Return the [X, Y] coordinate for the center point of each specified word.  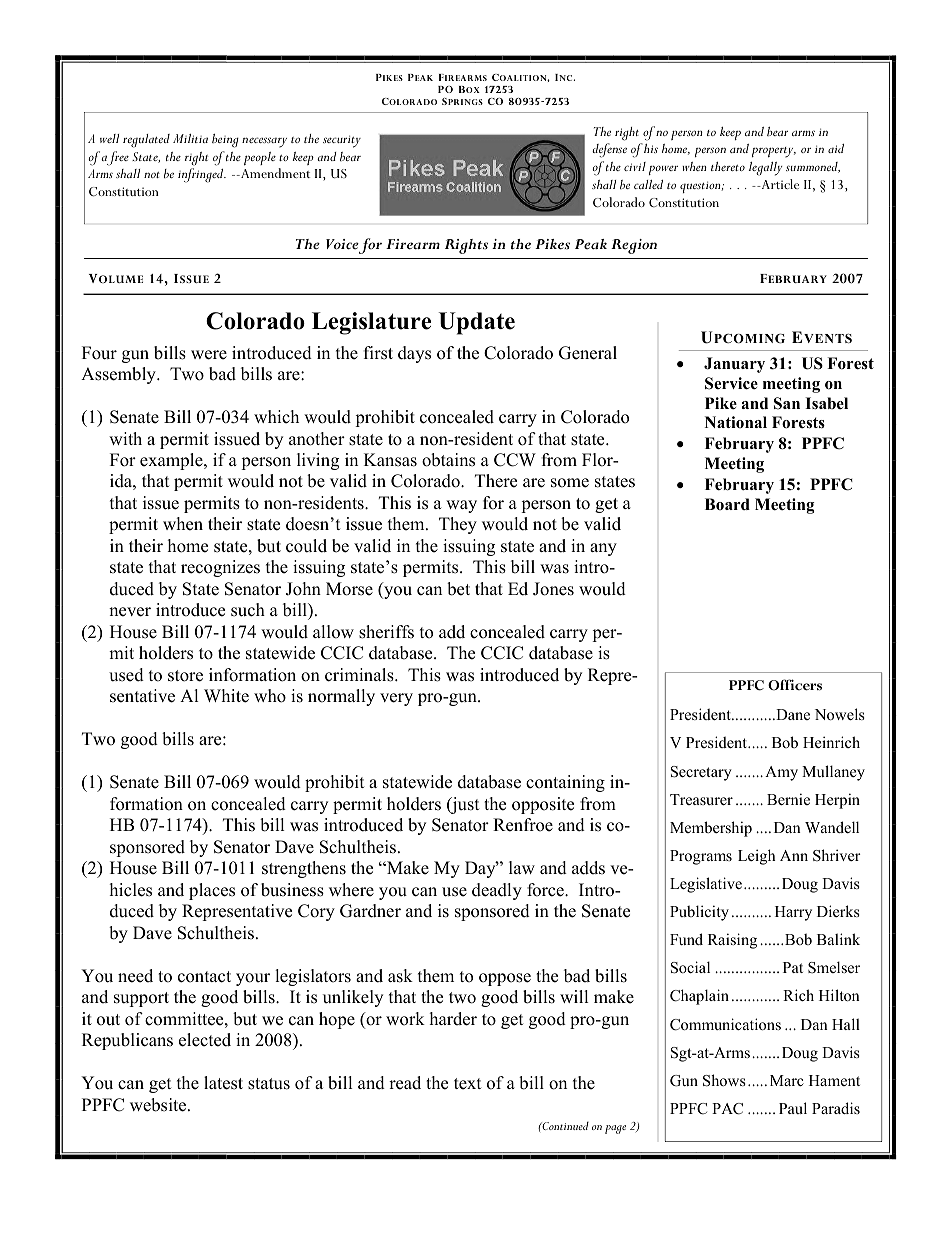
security [342, 141]
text [468, 1084]
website [159, 1105]
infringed [202, 175]
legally [765, 169]
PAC [727, 1109]
